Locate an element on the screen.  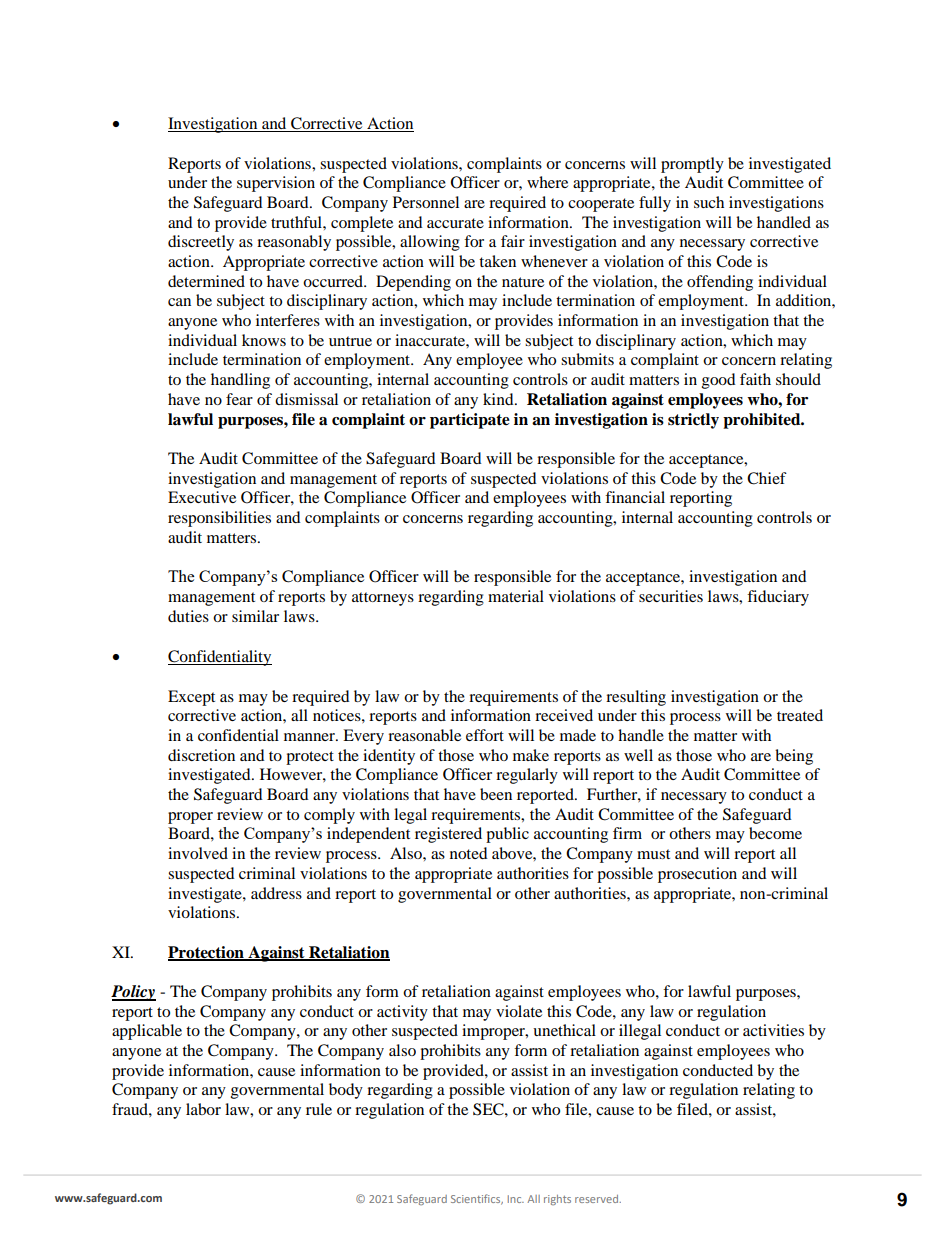
noted is located at coordinates (469, 853).
